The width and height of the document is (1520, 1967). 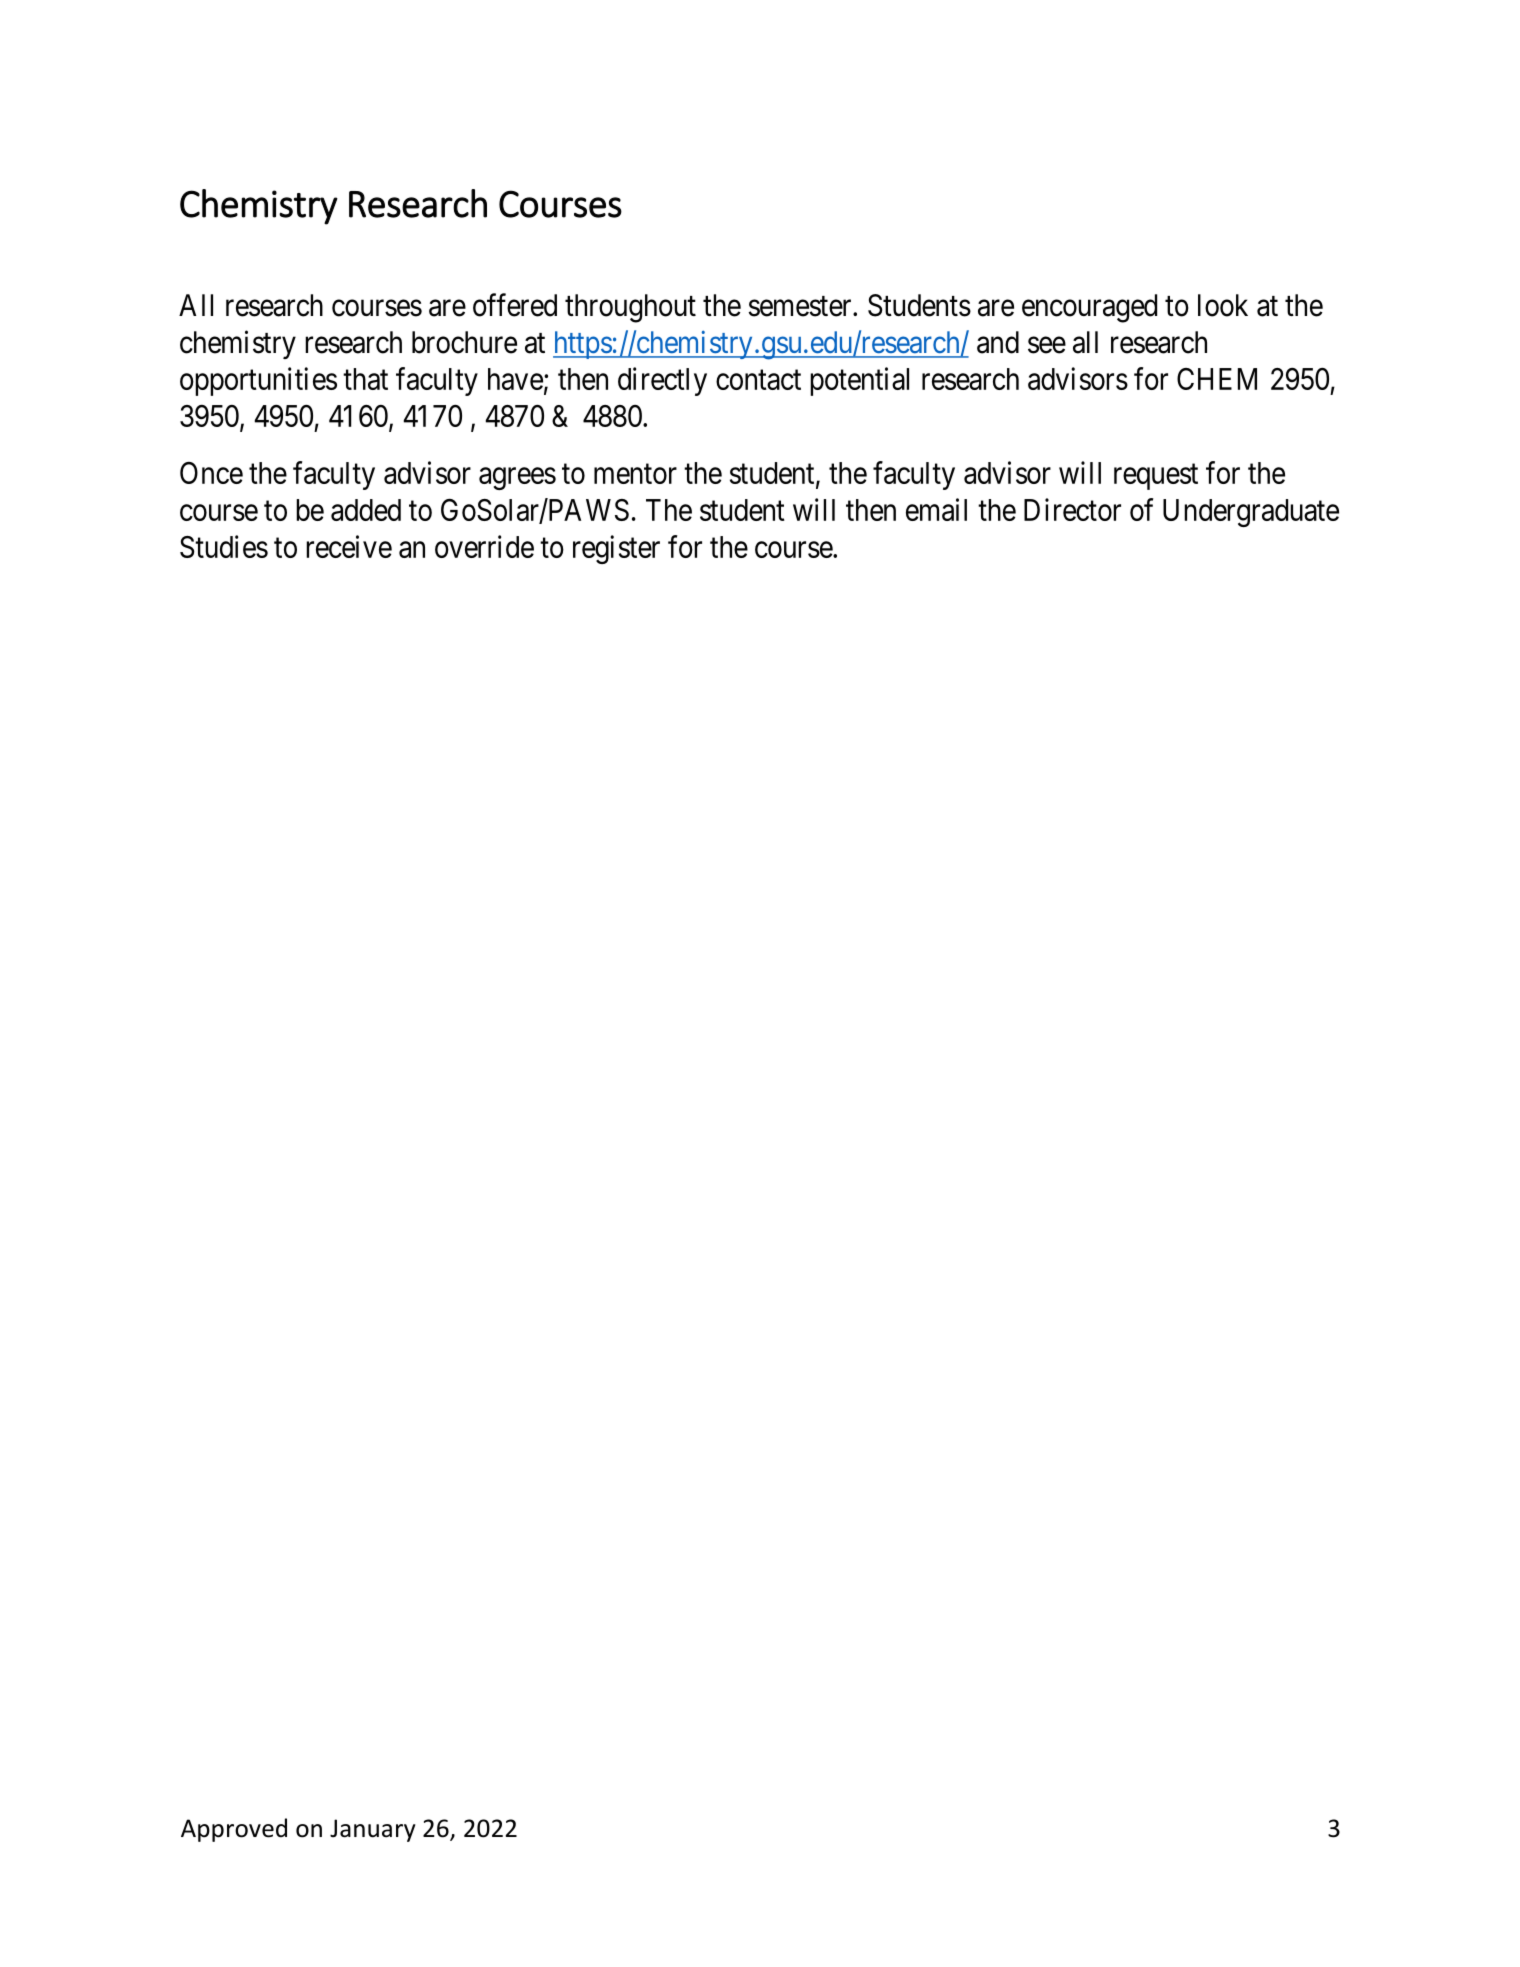 I want to click on January, so click(x=373, y=1830).
